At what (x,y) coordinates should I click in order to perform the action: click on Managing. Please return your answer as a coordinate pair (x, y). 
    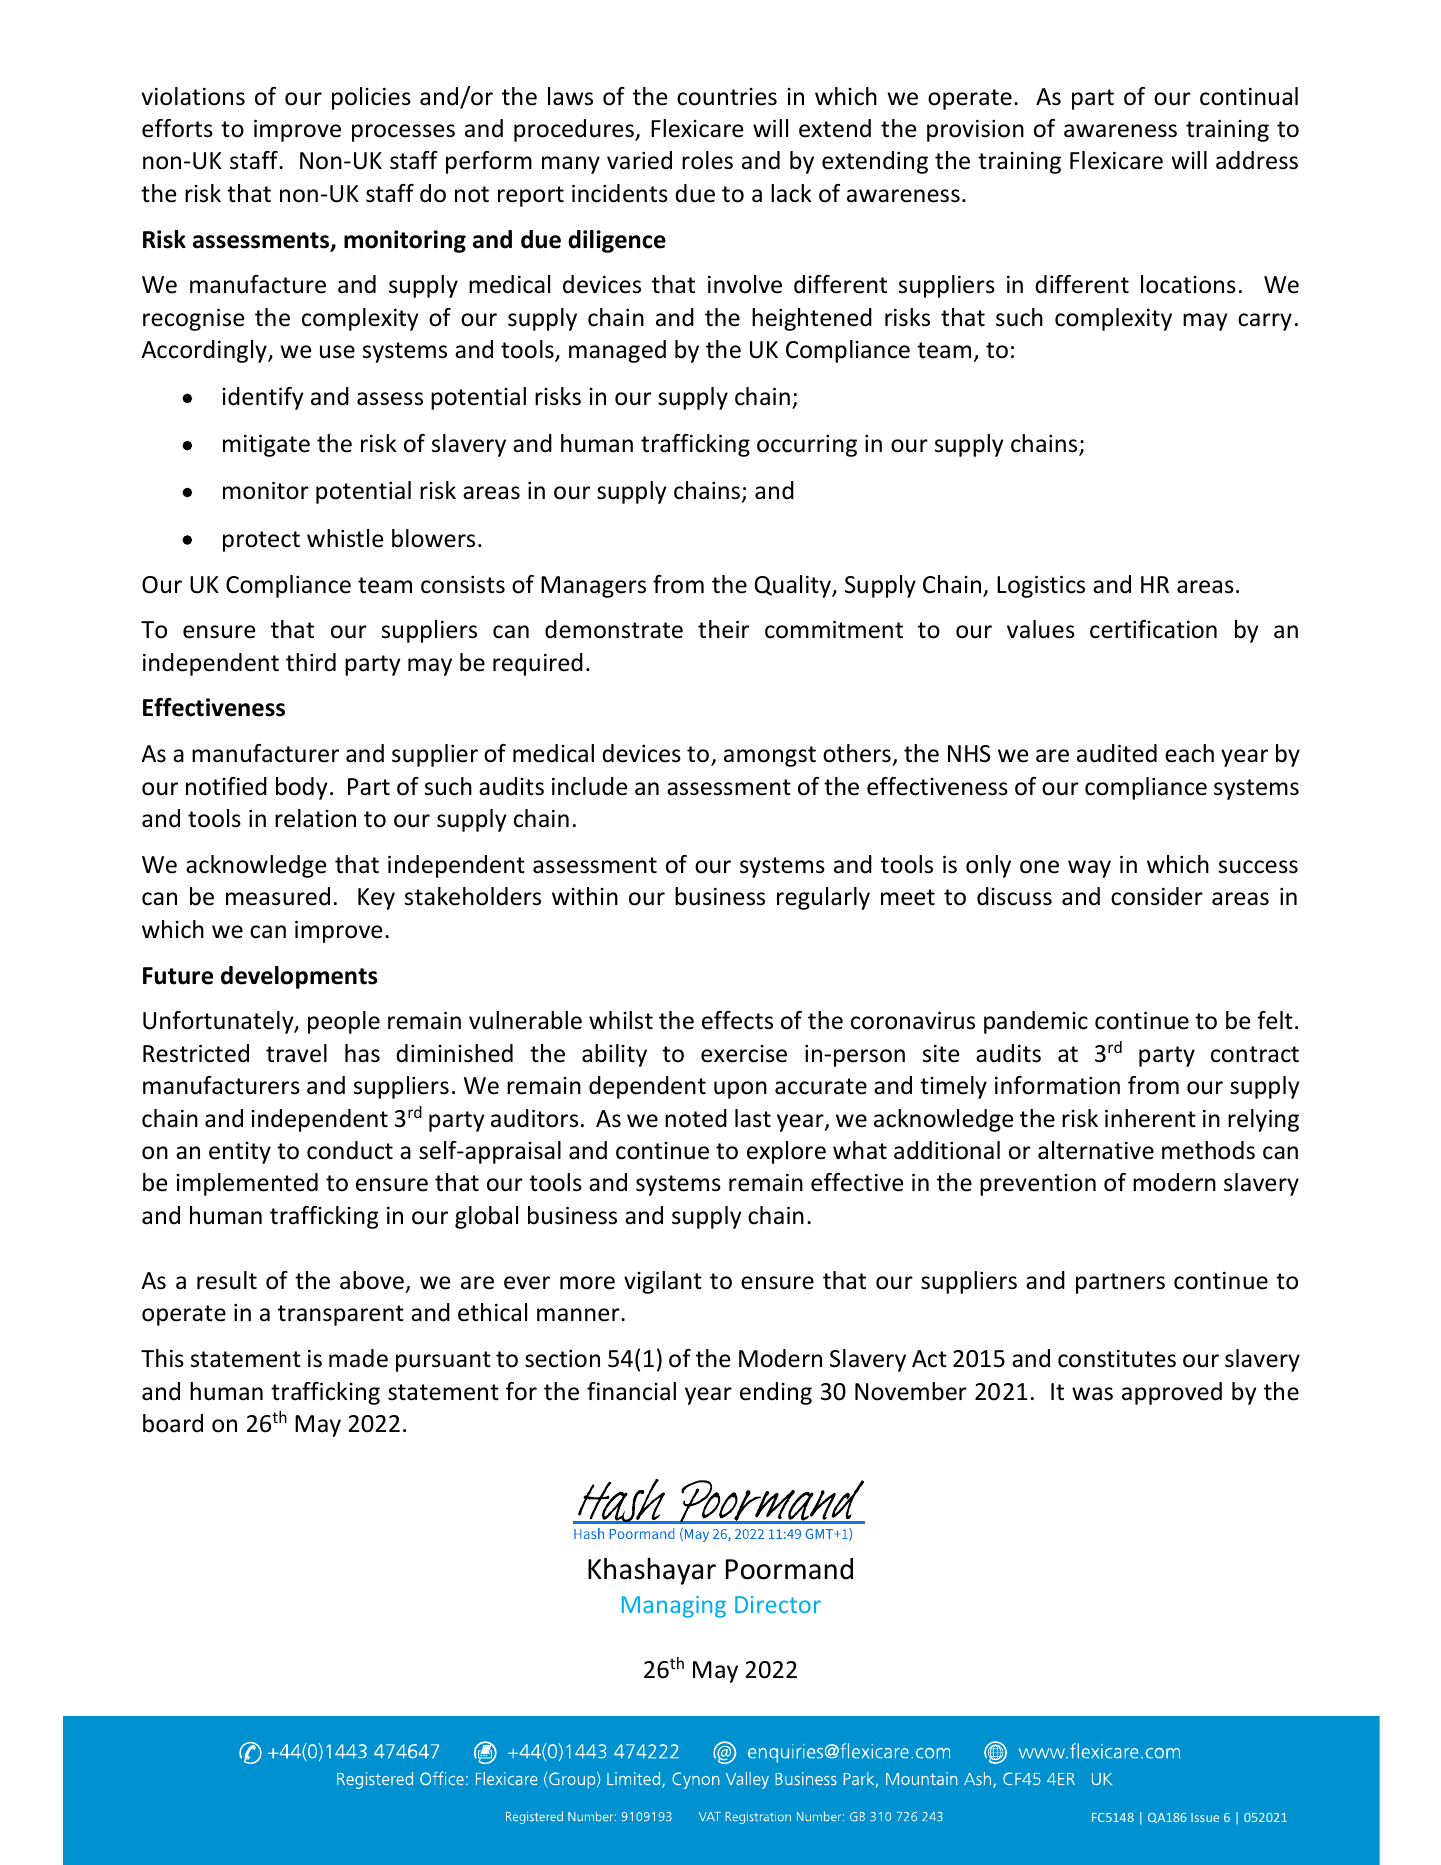
    Looking at the image, I should click on (674, 1607).
